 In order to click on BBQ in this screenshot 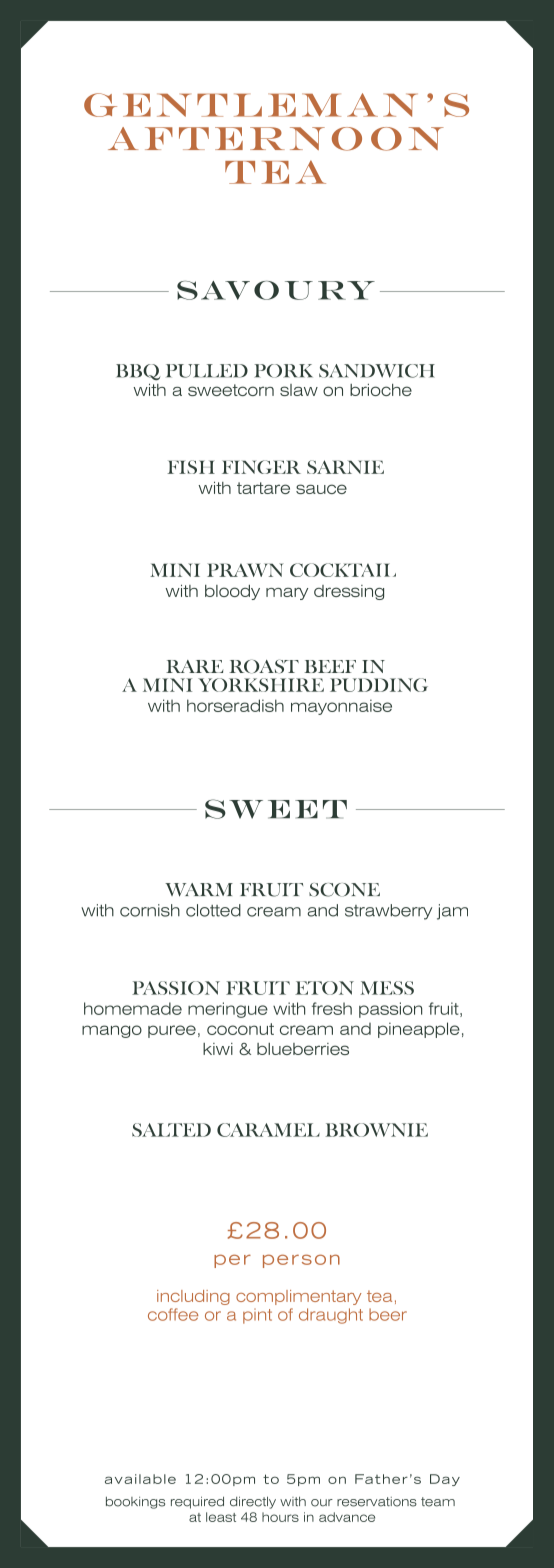, I will do `click(138, 372)`.
